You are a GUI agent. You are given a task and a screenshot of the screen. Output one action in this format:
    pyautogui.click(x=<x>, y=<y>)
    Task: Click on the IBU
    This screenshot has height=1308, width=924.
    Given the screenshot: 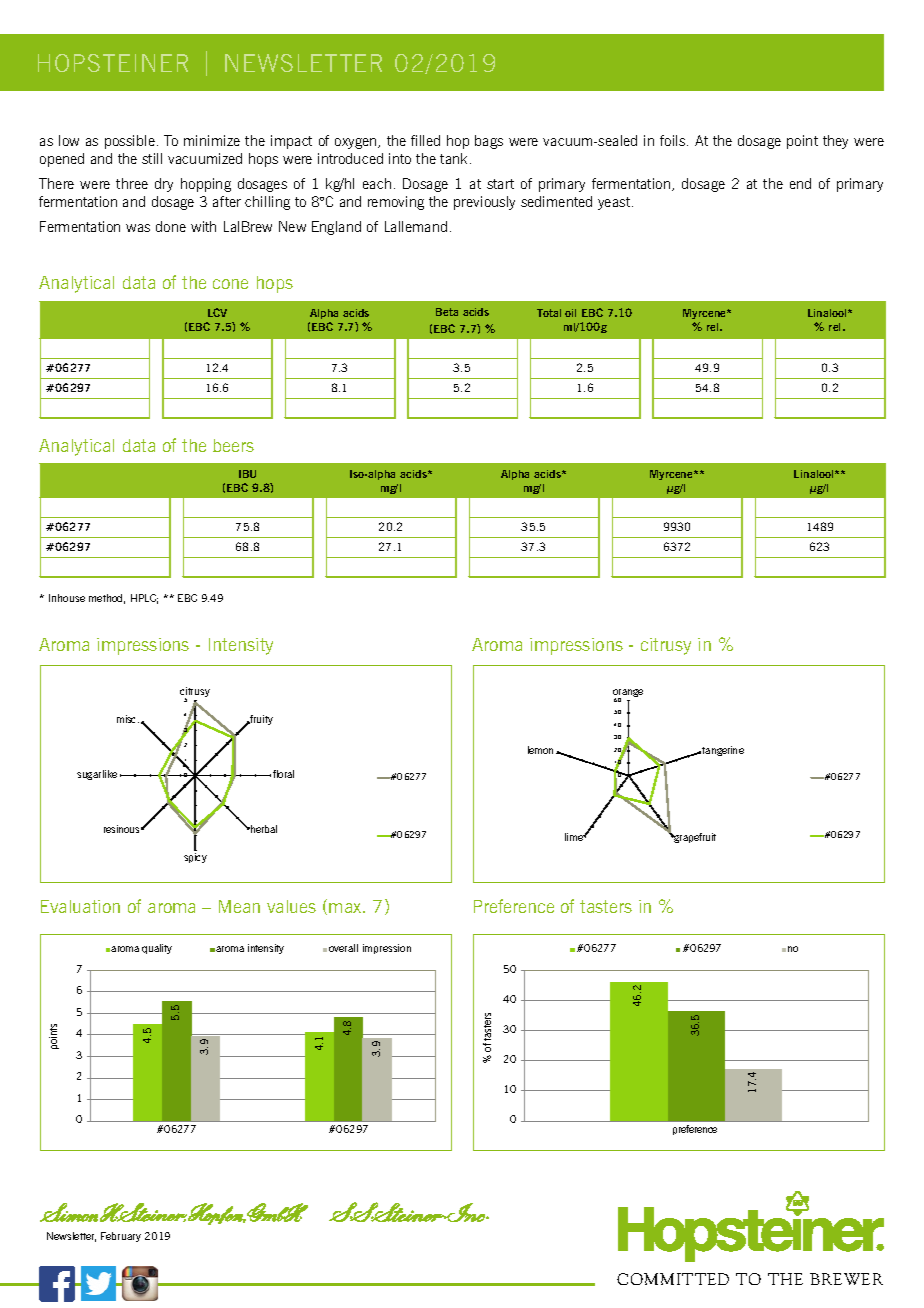 What is the action you would take?
    pyautogui.click(x=247, y=474)
